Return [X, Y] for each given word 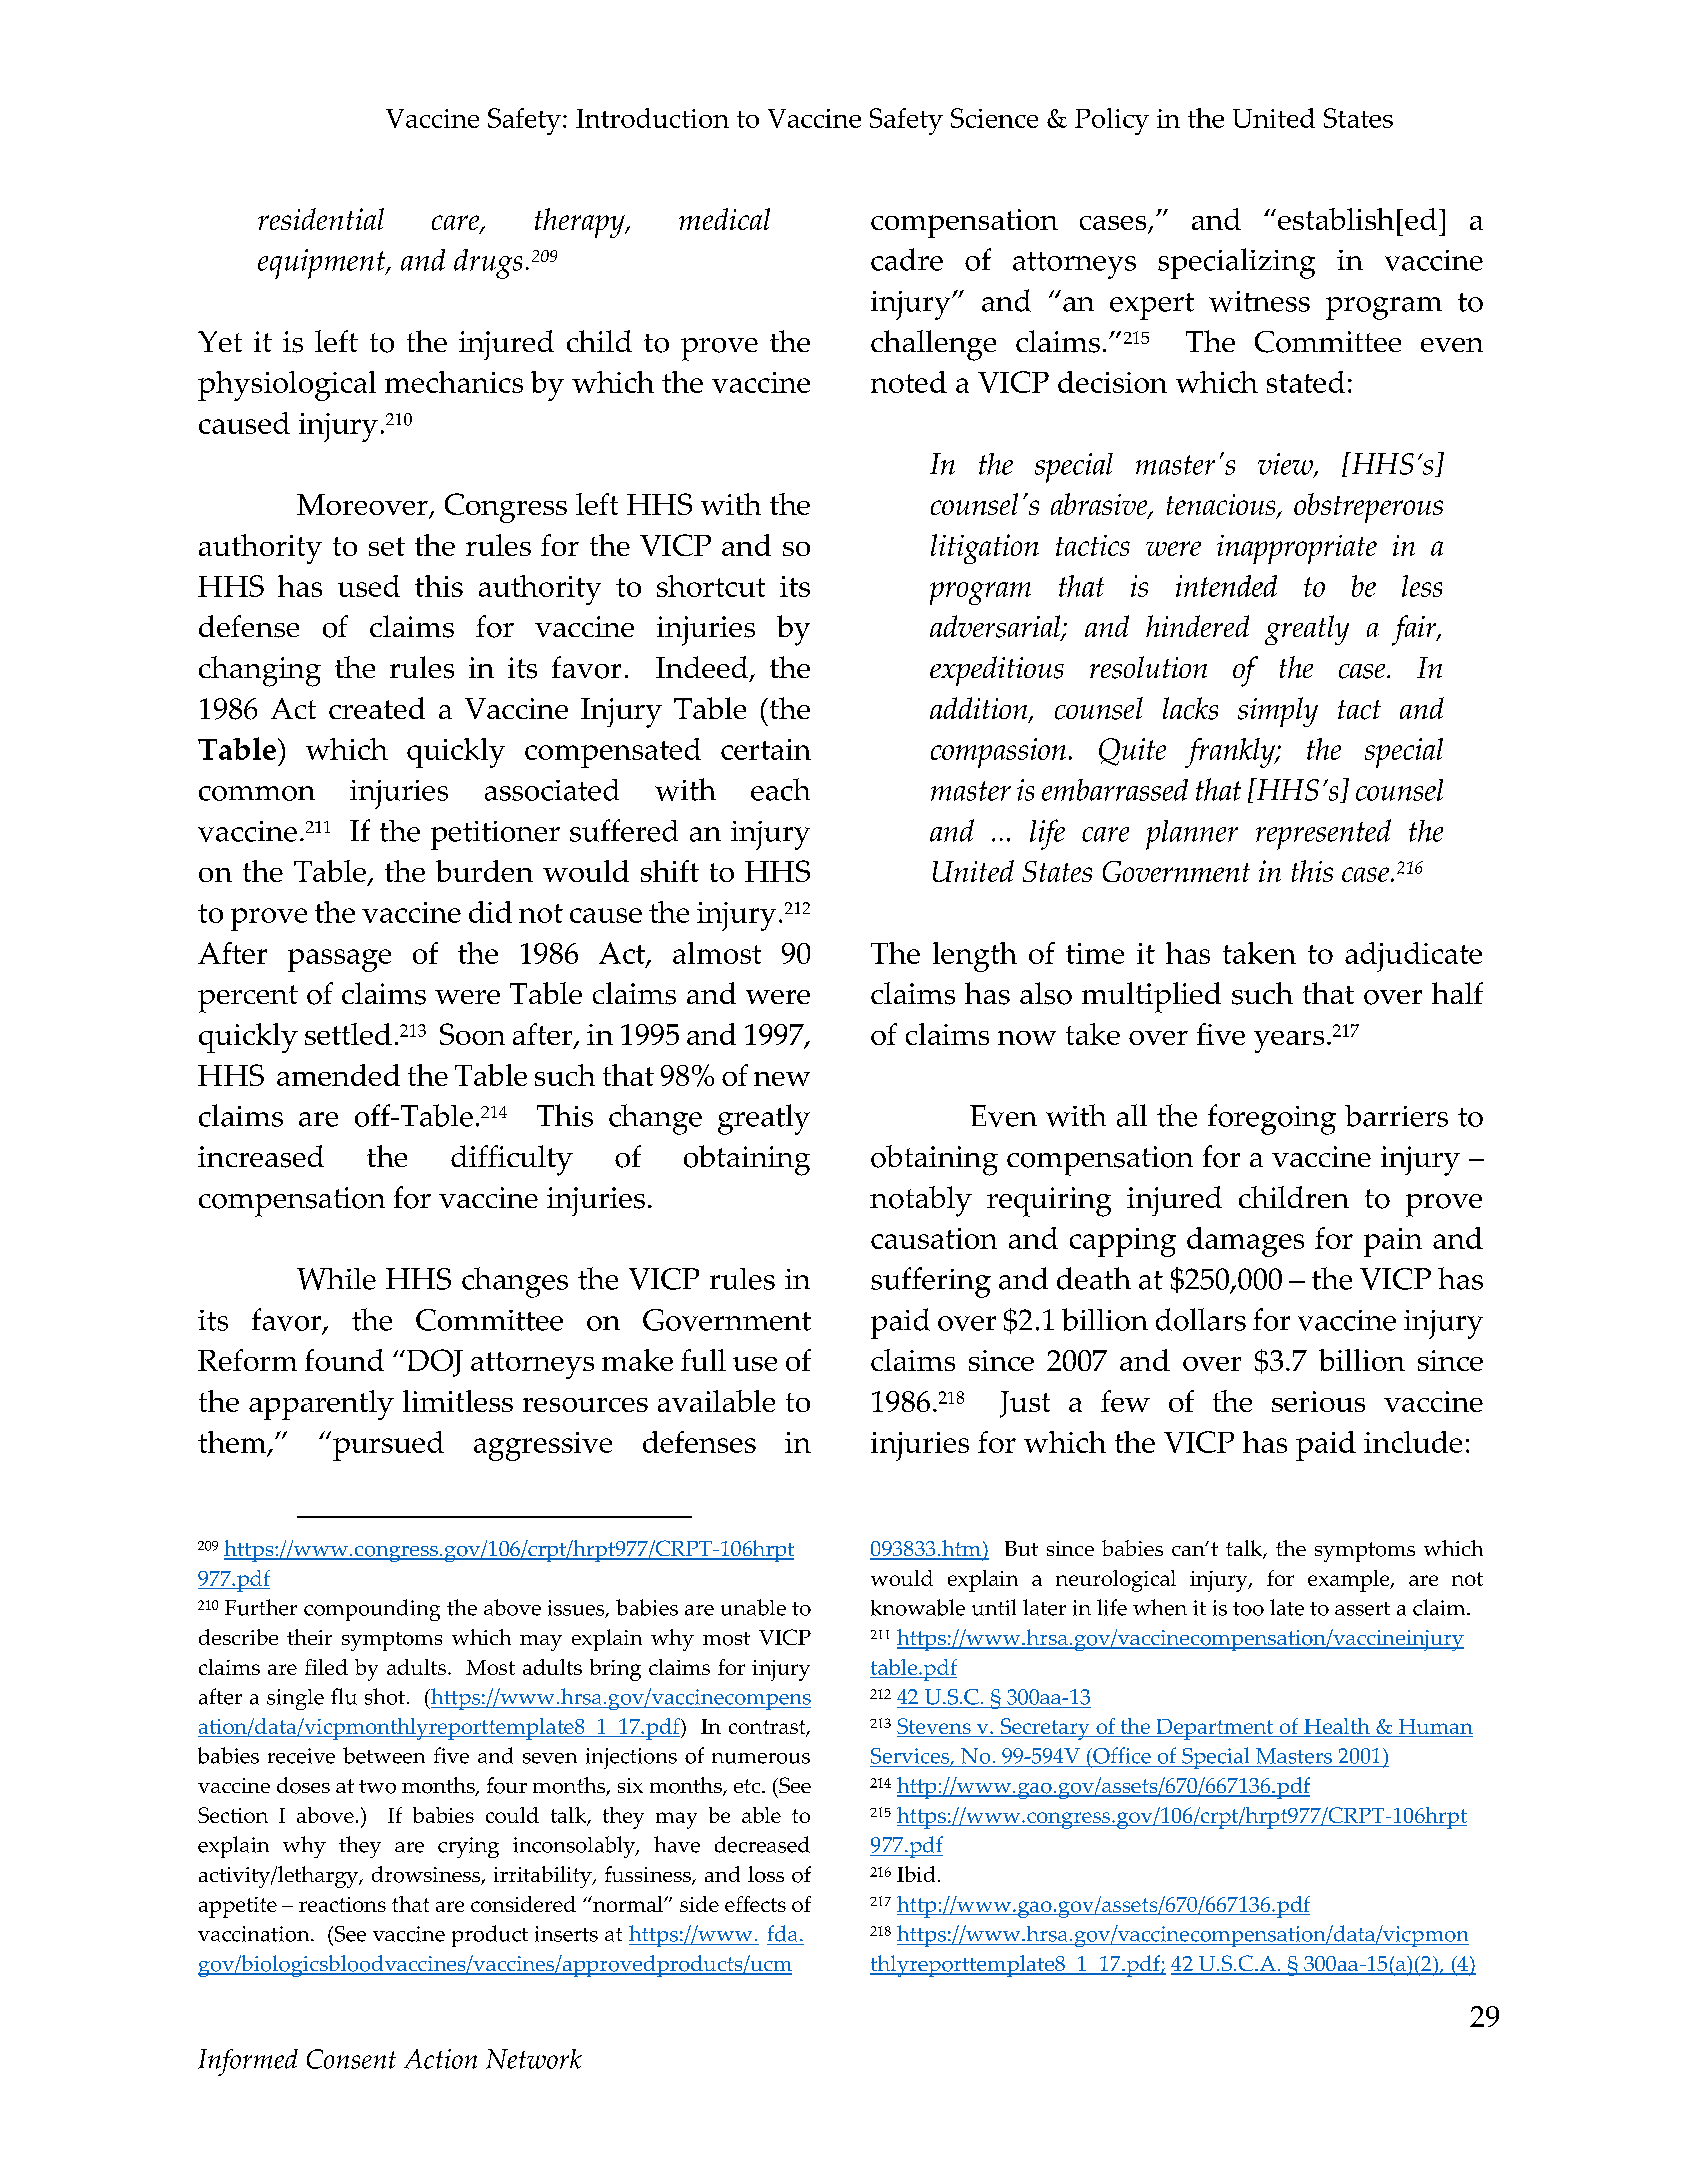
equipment [323, 264]
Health [1337, 1727]
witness [1259, 301]
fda [782, 1933]
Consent [351, 2059]
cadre [907, 259]
